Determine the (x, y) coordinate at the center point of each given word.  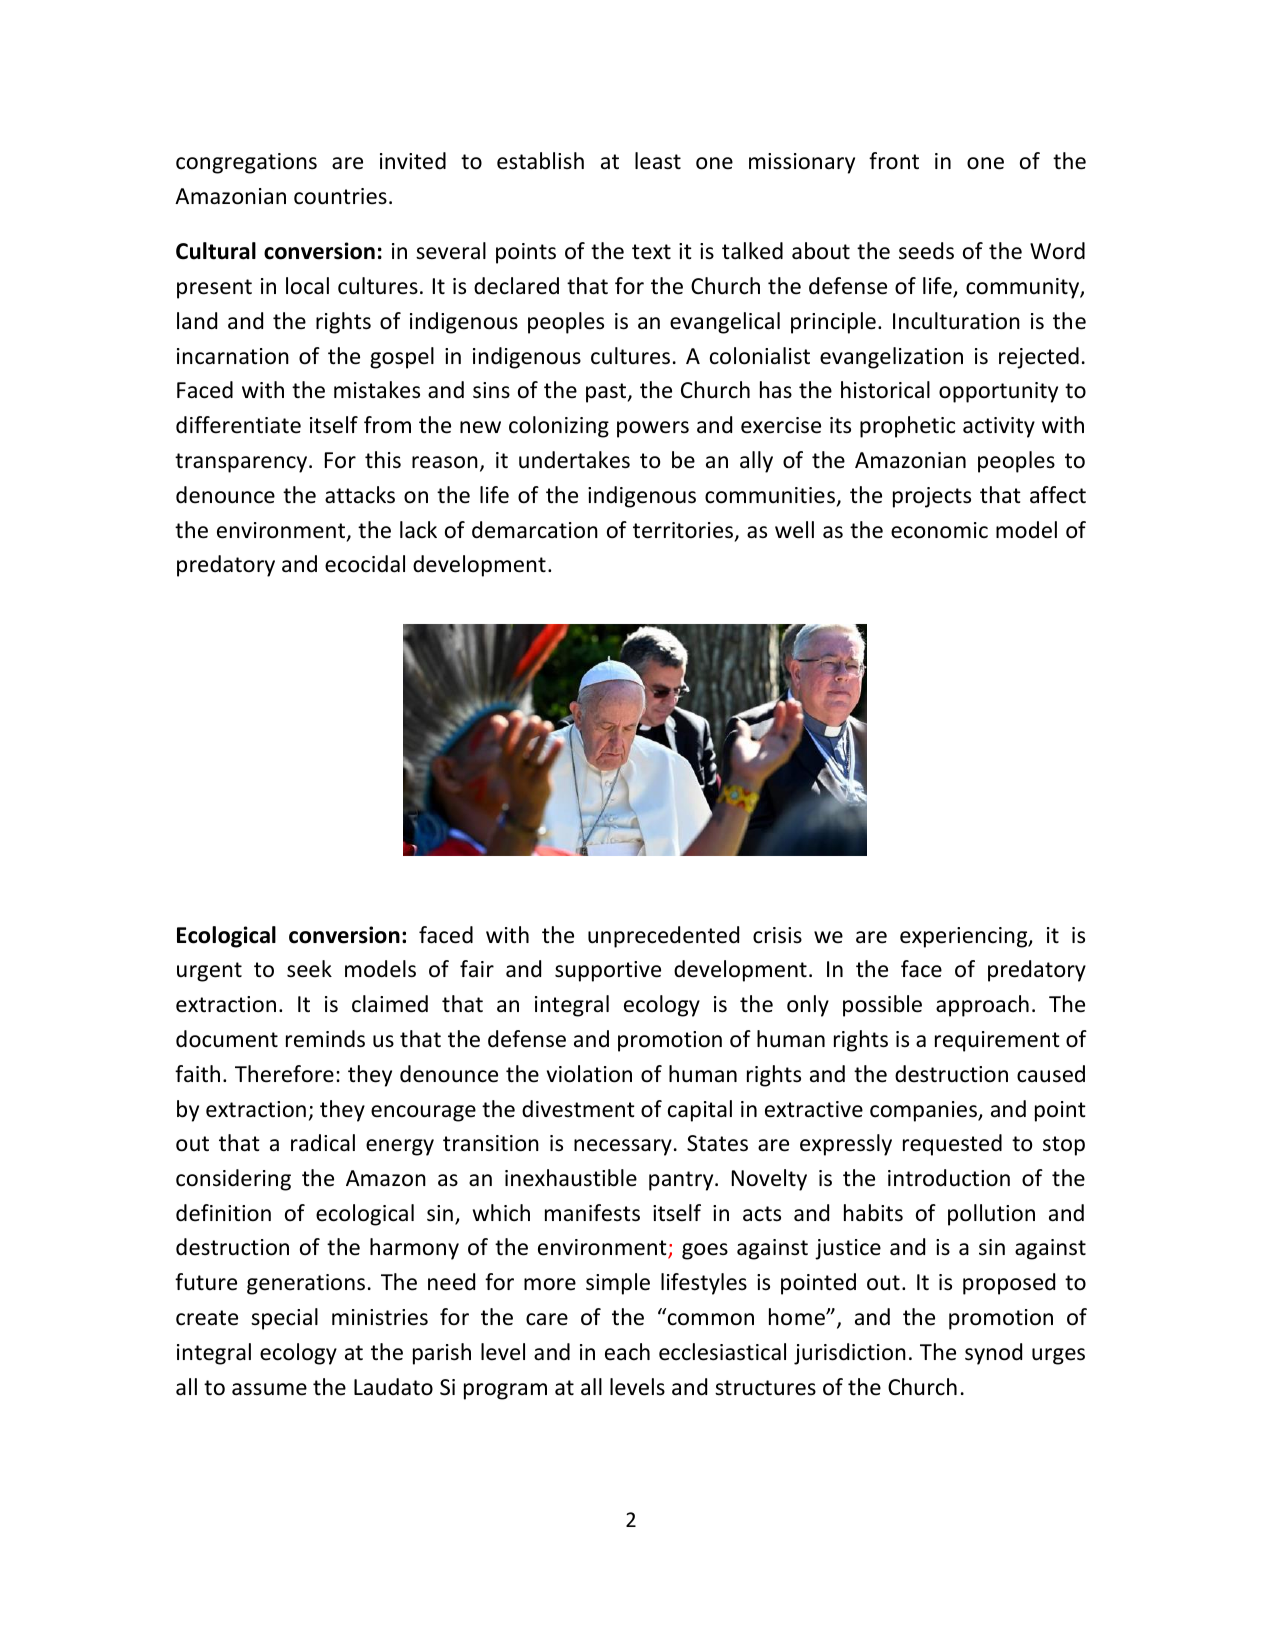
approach (982, 1006)
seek (309, 969)
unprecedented (663, 937)
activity (999, 427)
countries (340, 196)
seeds (926, 251)
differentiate (238, 425)
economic (939, 530)
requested (952, 1145)
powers (653, 429)
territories (683, 530)
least (658, 161)
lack (418, 530)
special (284, 1319)
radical (323, 1143)
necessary (623, 1147)
